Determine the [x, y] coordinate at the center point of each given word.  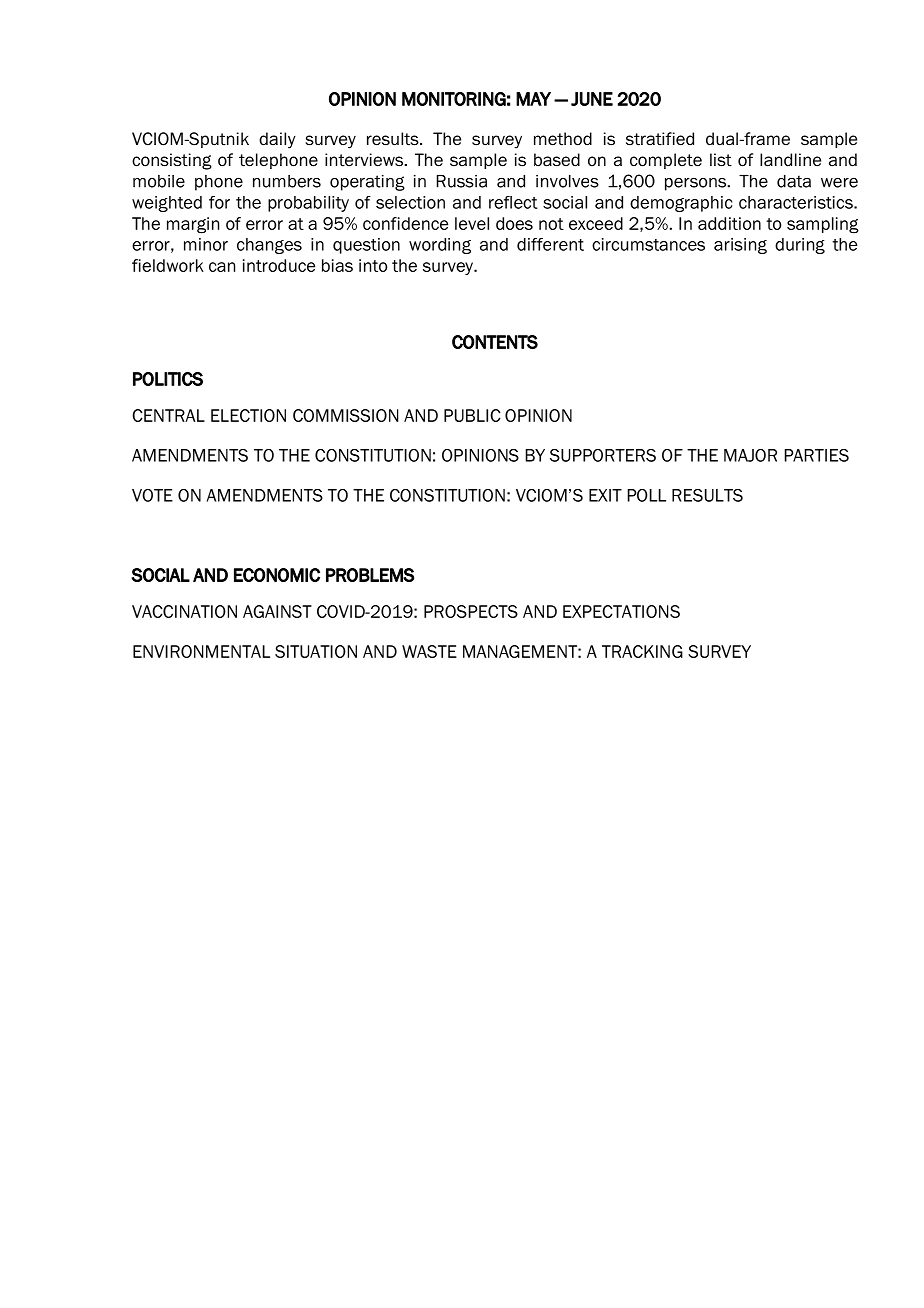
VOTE [152, 495]
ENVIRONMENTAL [201, 651]
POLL [647, 495]
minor [206, 244]
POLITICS [168, 379]
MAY [533, 99]
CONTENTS [495, 342]
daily [277, 140]
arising [740, 246]
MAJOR [750, 455]
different [550, 244]
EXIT [605, 495]
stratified [660, 139]
